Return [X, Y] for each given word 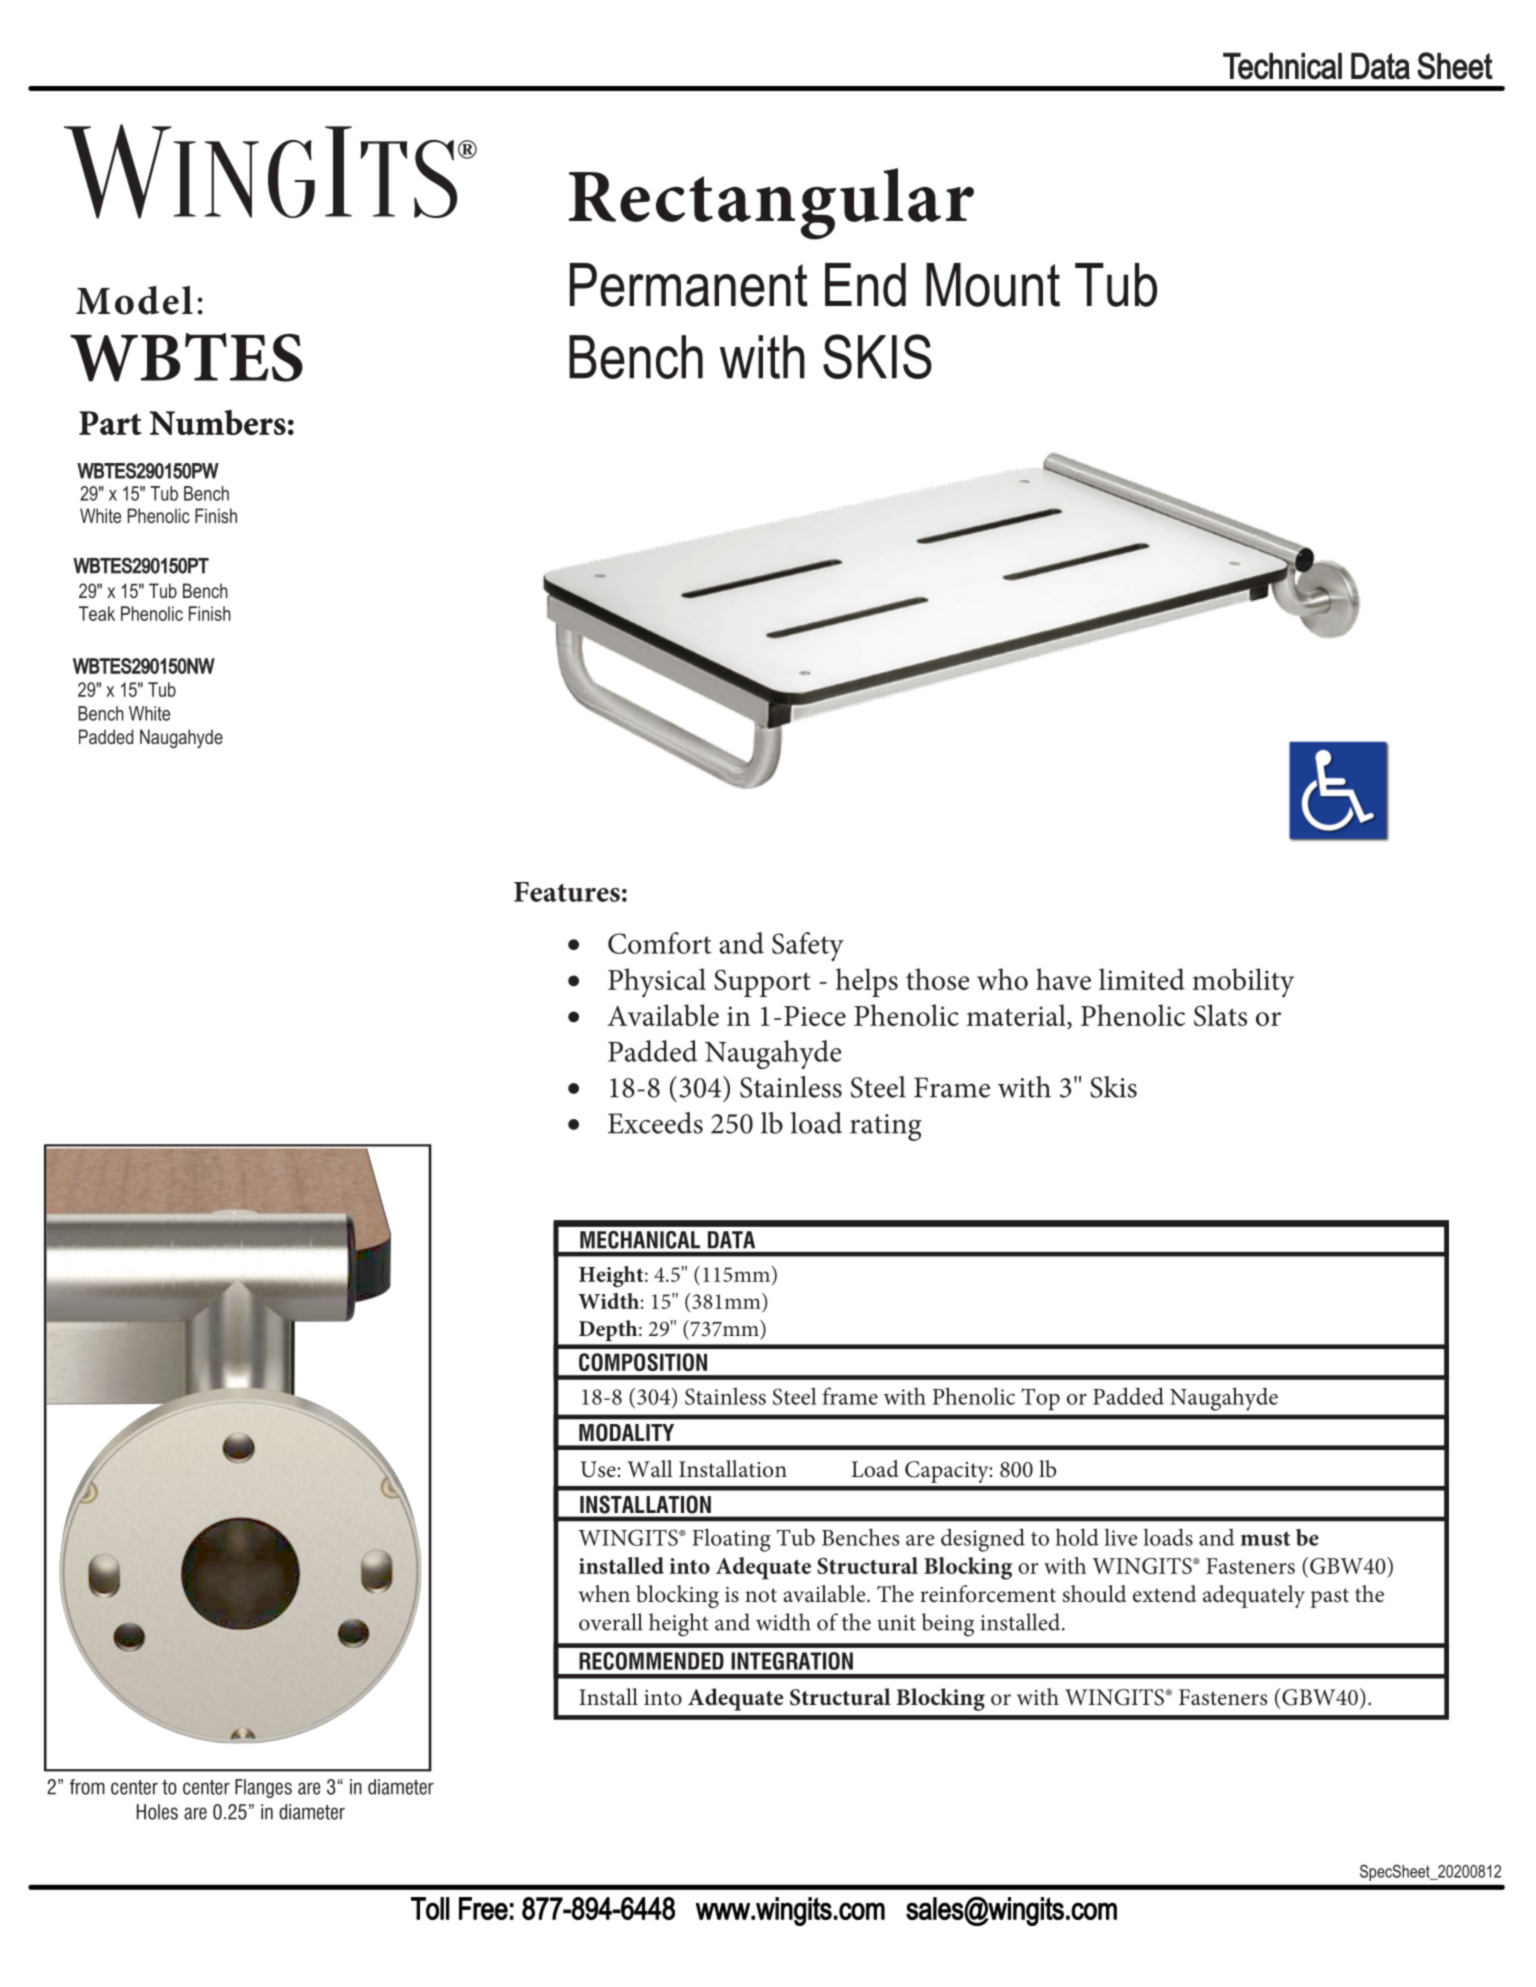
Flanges [263, 1788]
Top [1040, 1399]
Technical [1282, 66]
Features [567, 892]
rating [886, 1127]
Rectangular [771, 204]
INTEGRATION [792, 1661]
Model [134, 300]
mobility [1243, 983]
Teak [97, 613]
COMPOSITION [643, 1362]
